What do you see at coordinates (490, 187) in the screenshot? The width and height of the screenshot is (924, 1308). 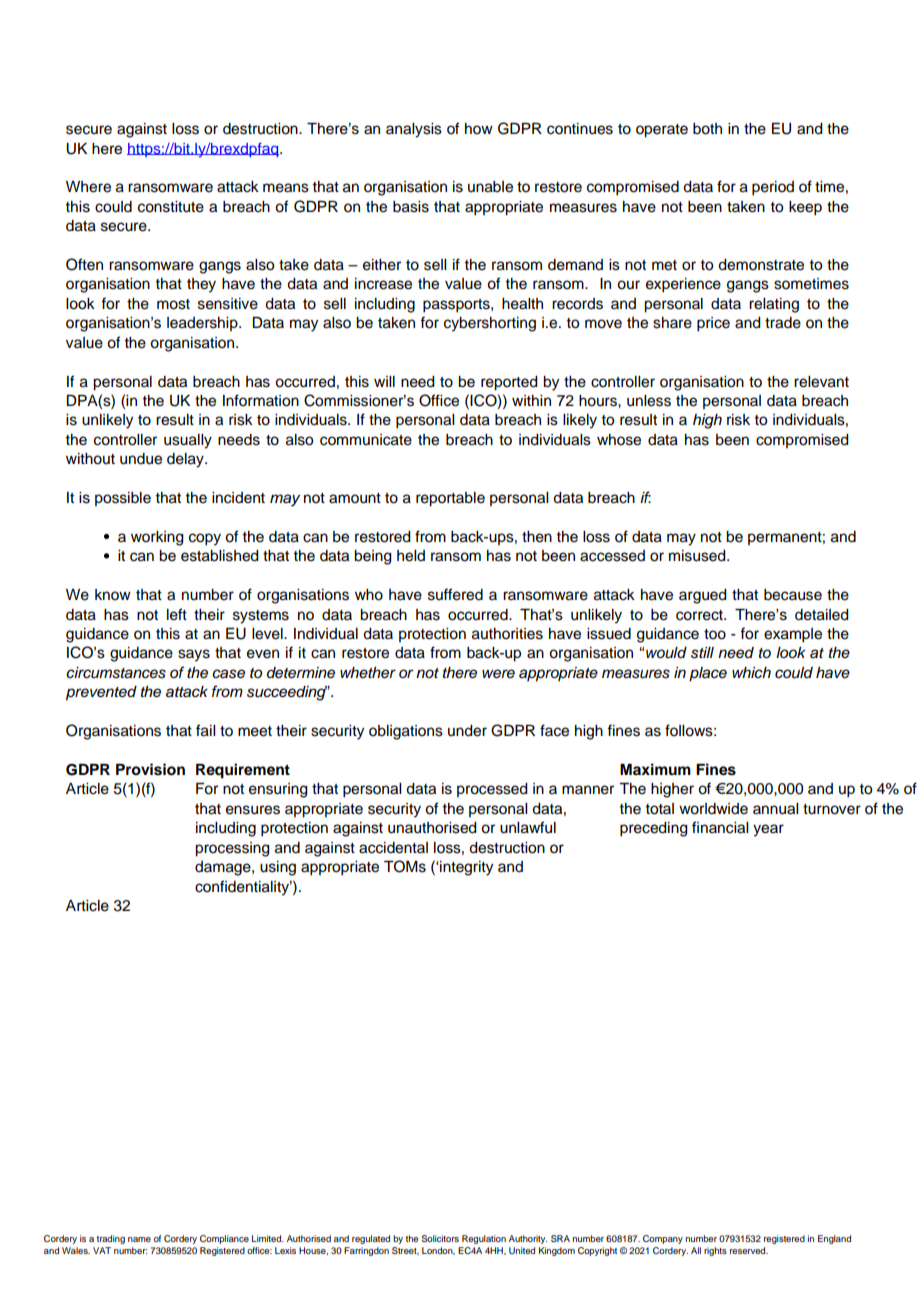 I see `unable` at bounding box center [490, 187].
